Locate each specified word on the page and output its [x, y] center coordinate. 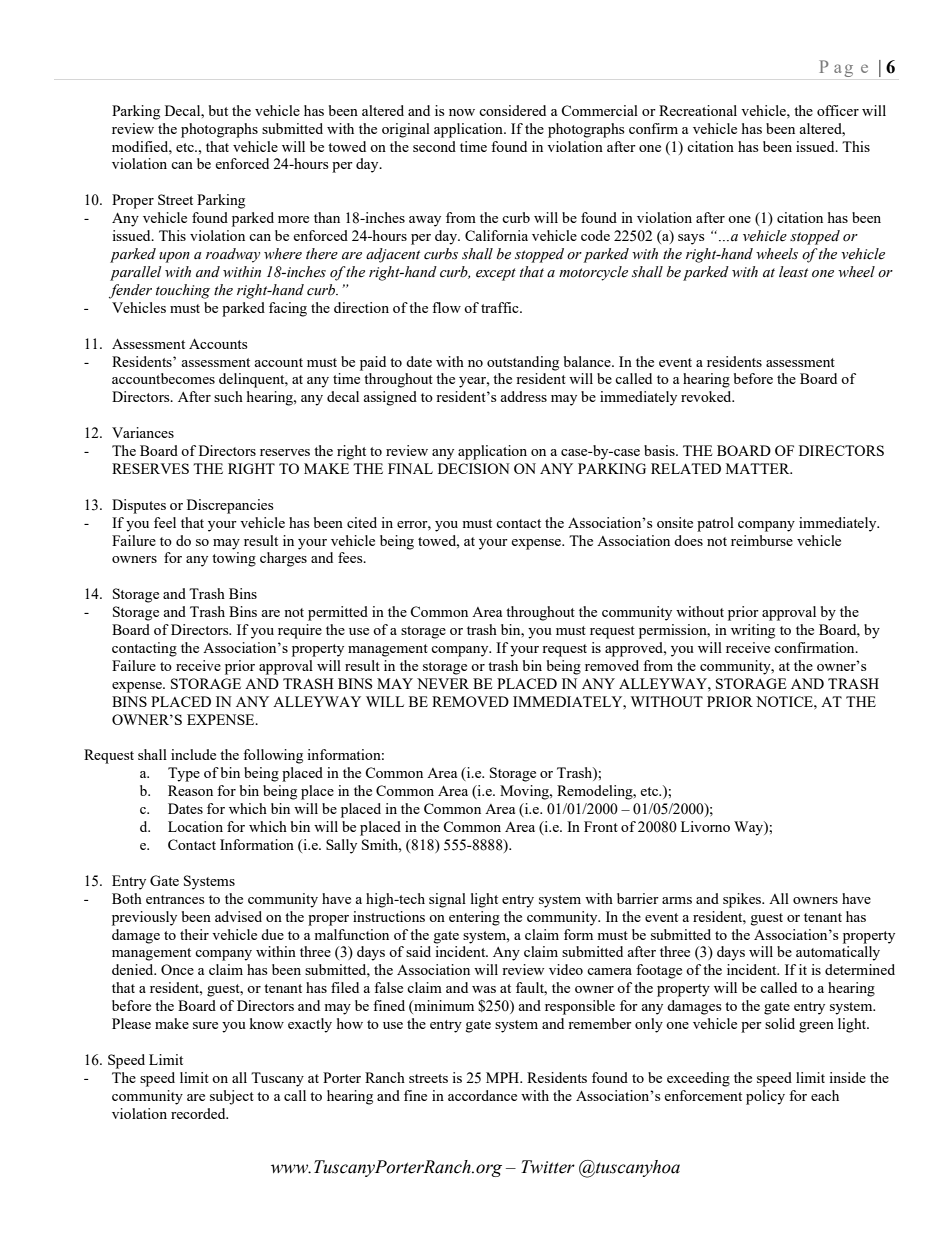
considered [512, 110]
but [218, 110]
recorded [199, 1113]
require [300, 631]
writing [753, 631]
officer [838, 110]
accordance [482, 1095]
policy [765, 1097]
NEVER [443, 683]
